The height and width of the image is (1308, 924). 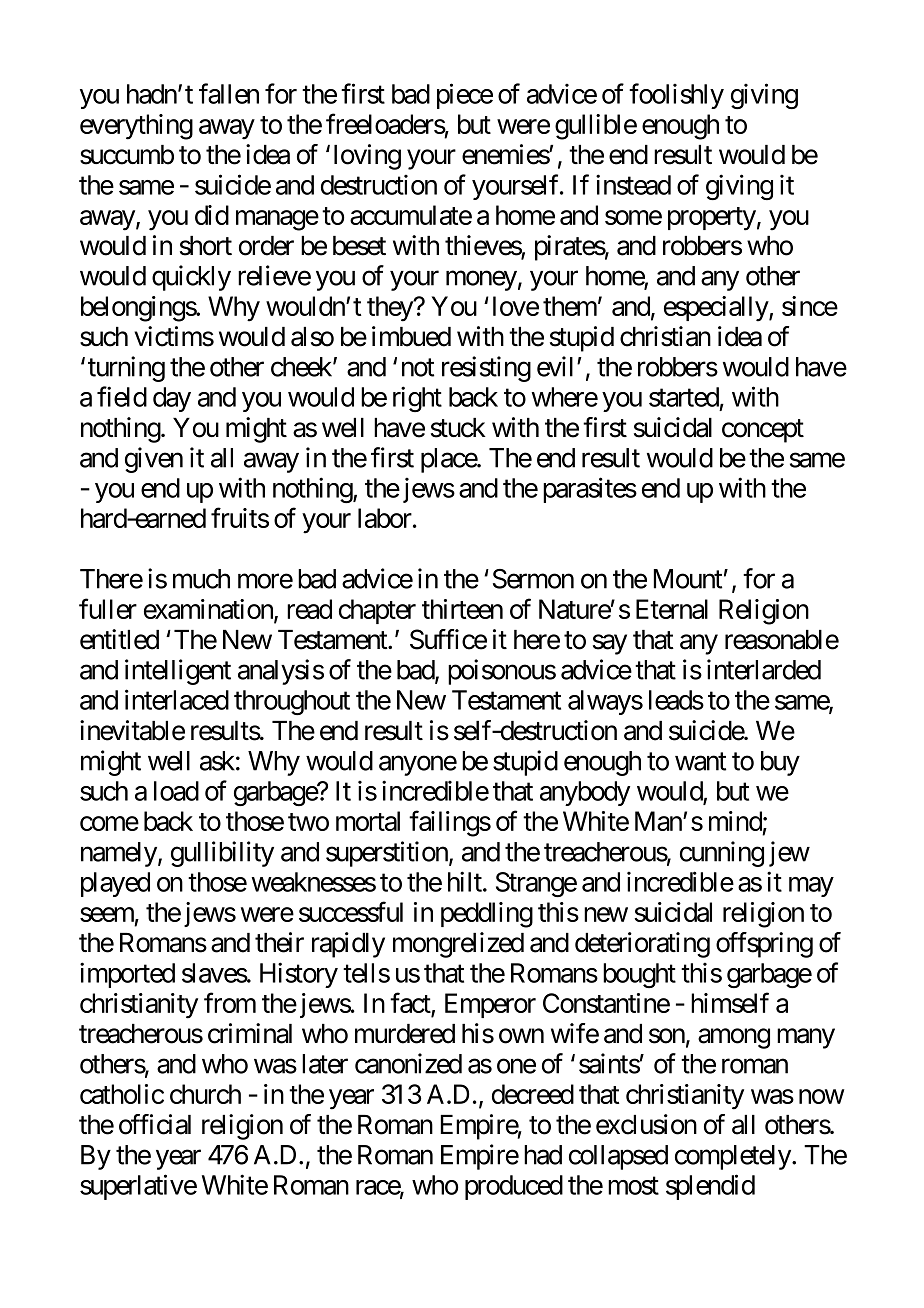 What do you see at coordinates (367, 157) in the image?
I see `loving` at bounding box center [367, 157].
